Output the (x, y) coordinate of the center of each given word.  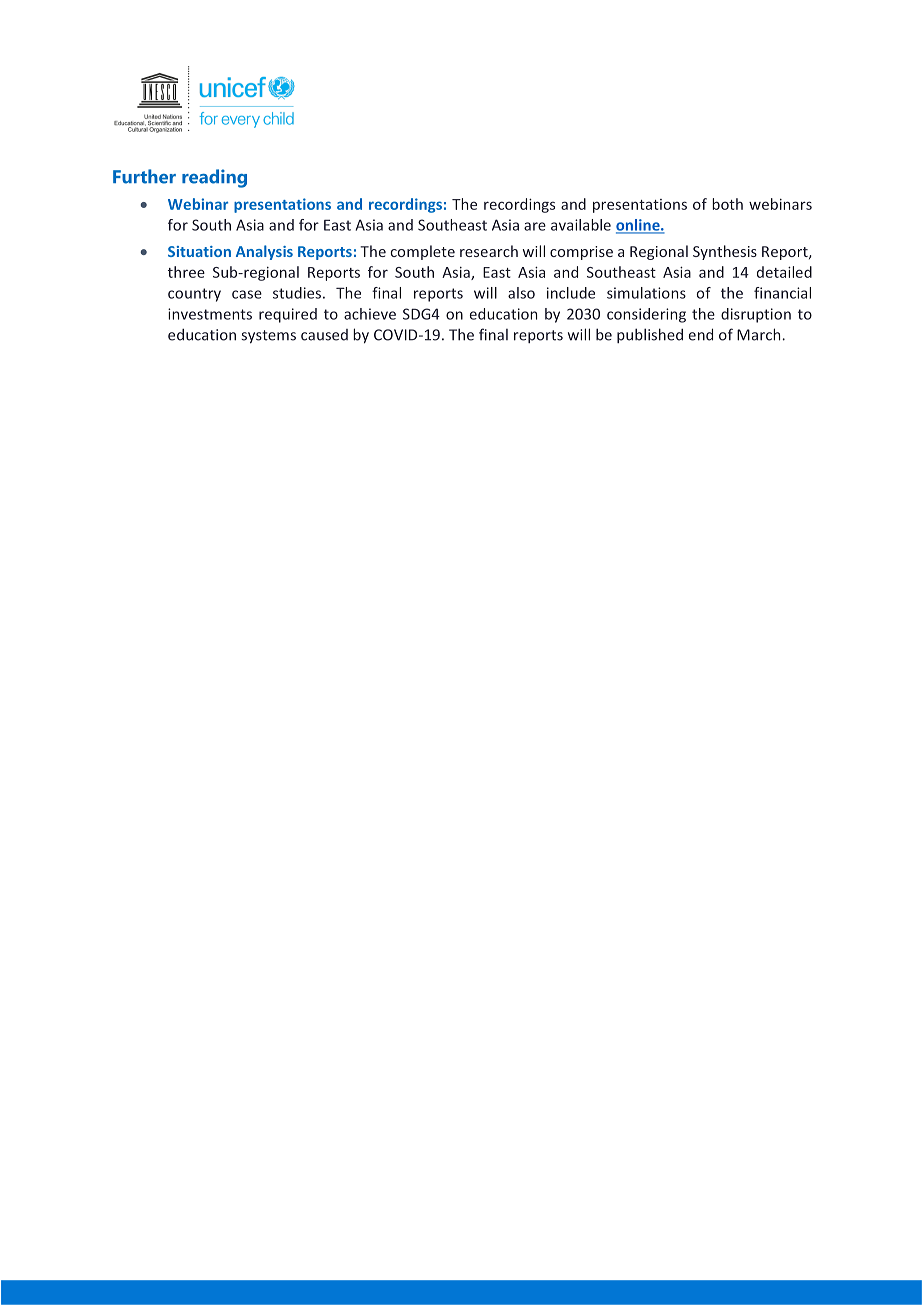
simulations (646, 293)
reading (214, 178)
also (521, 293)
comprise (581, 253)
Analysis (264, 252)
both (727, 204)
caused (324, 335)
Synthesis (725, 252)
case (247, 294)
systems (268, 337)
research (489, 251)
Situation (199, 251)
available (581, 225)
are (535, 226)
